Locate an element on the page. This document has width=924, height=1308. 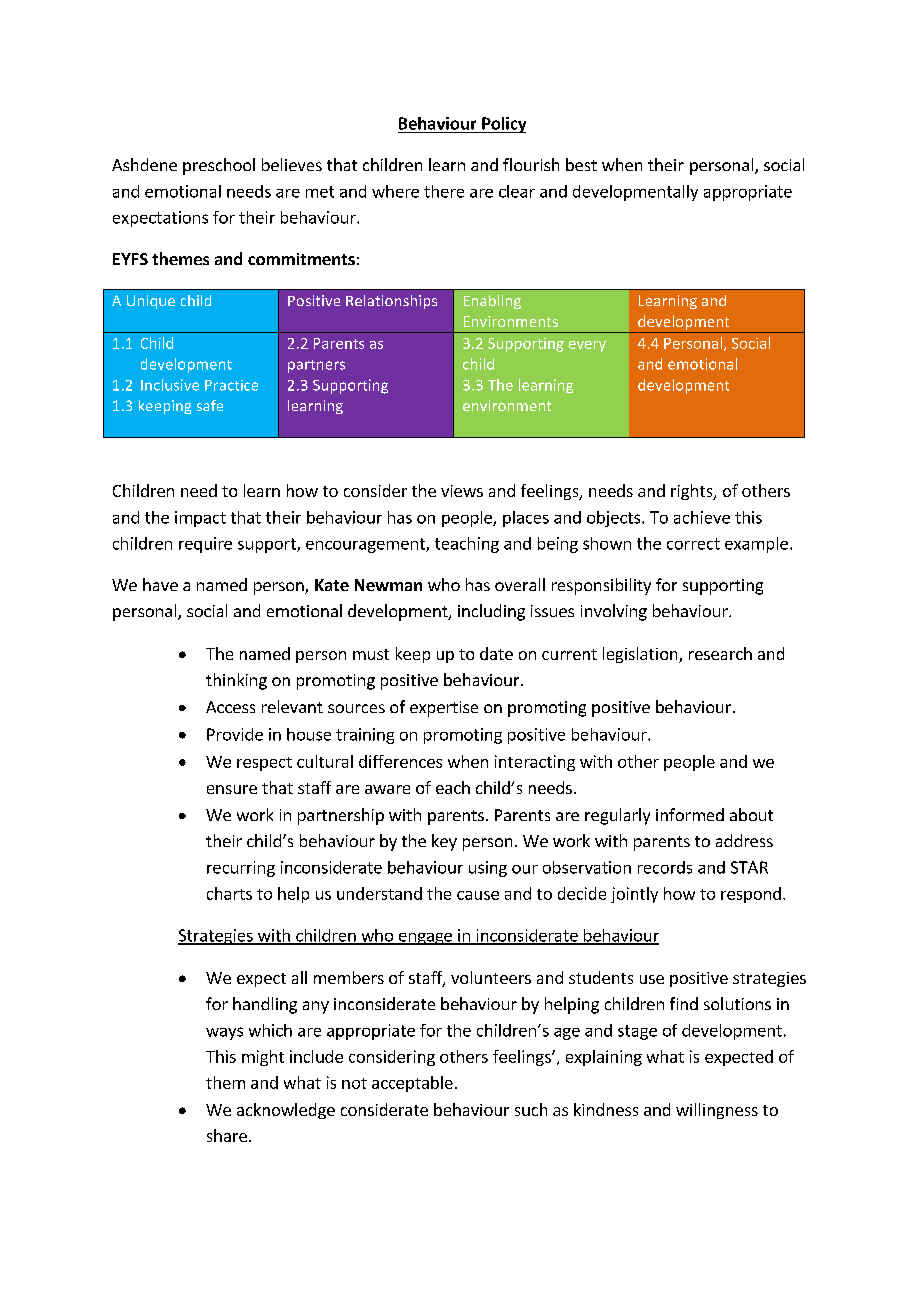
research is located at coordinates (720, 653).
